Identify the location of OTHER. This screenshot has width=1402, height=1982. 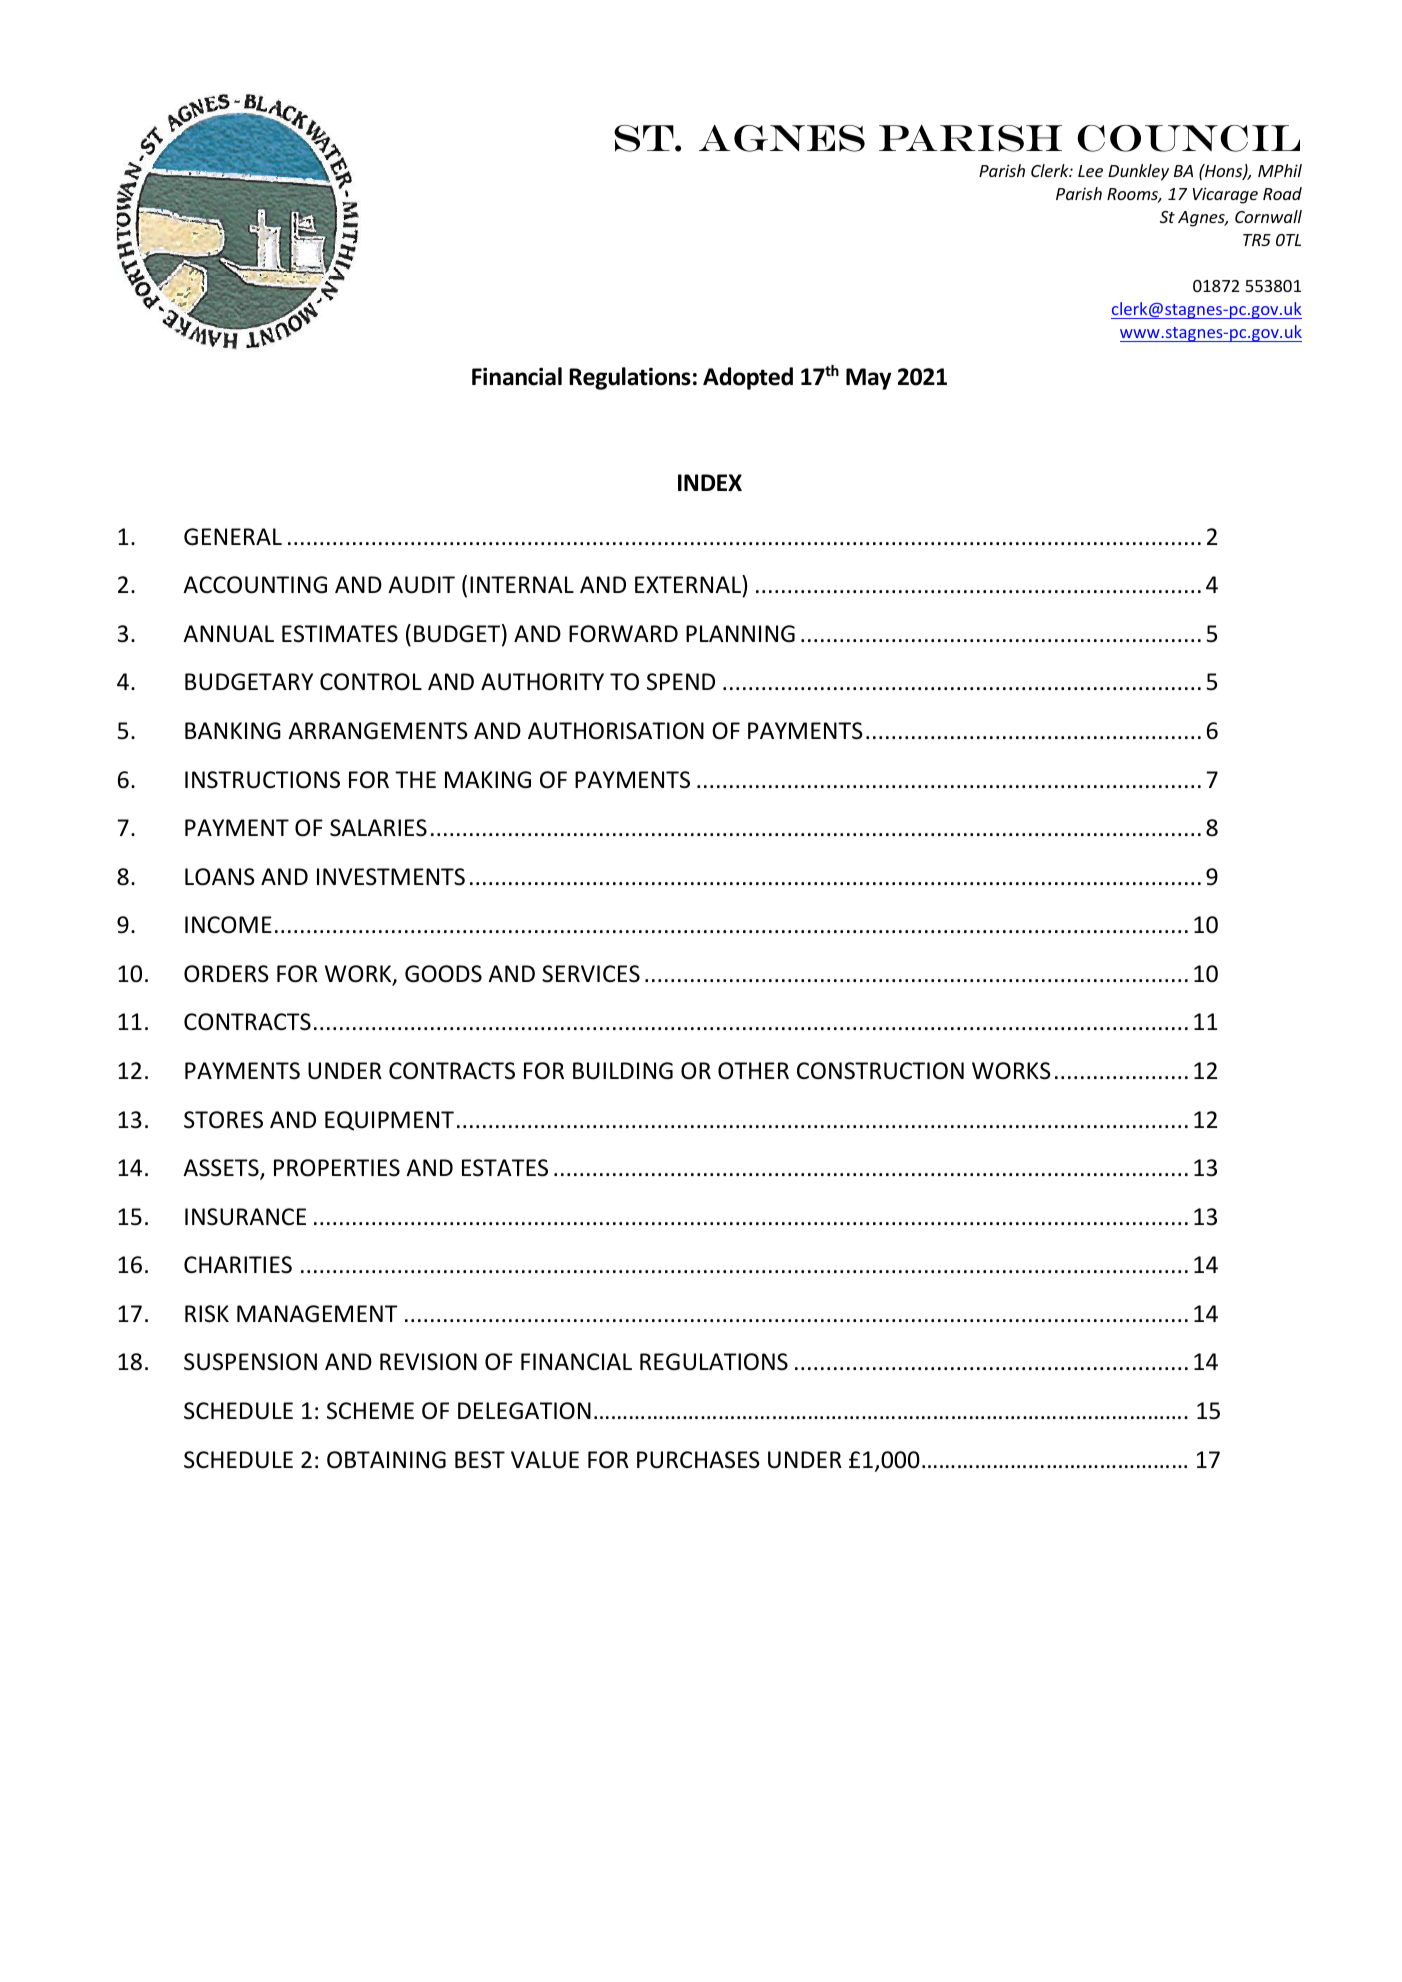
(753, 1071).
